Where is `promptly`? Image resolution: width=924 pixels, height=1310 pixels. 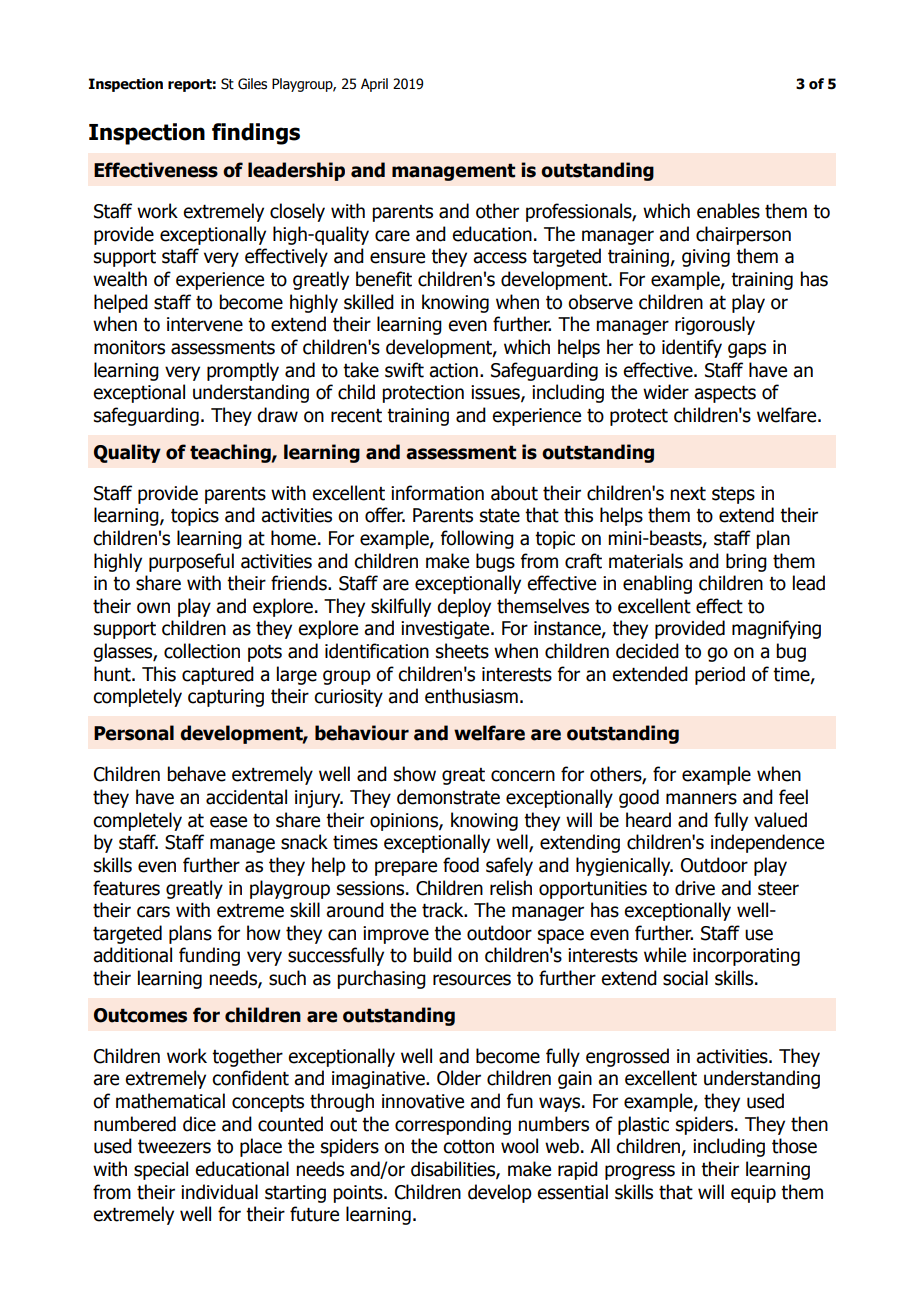 promptly is located at coordinates (243, 371).
